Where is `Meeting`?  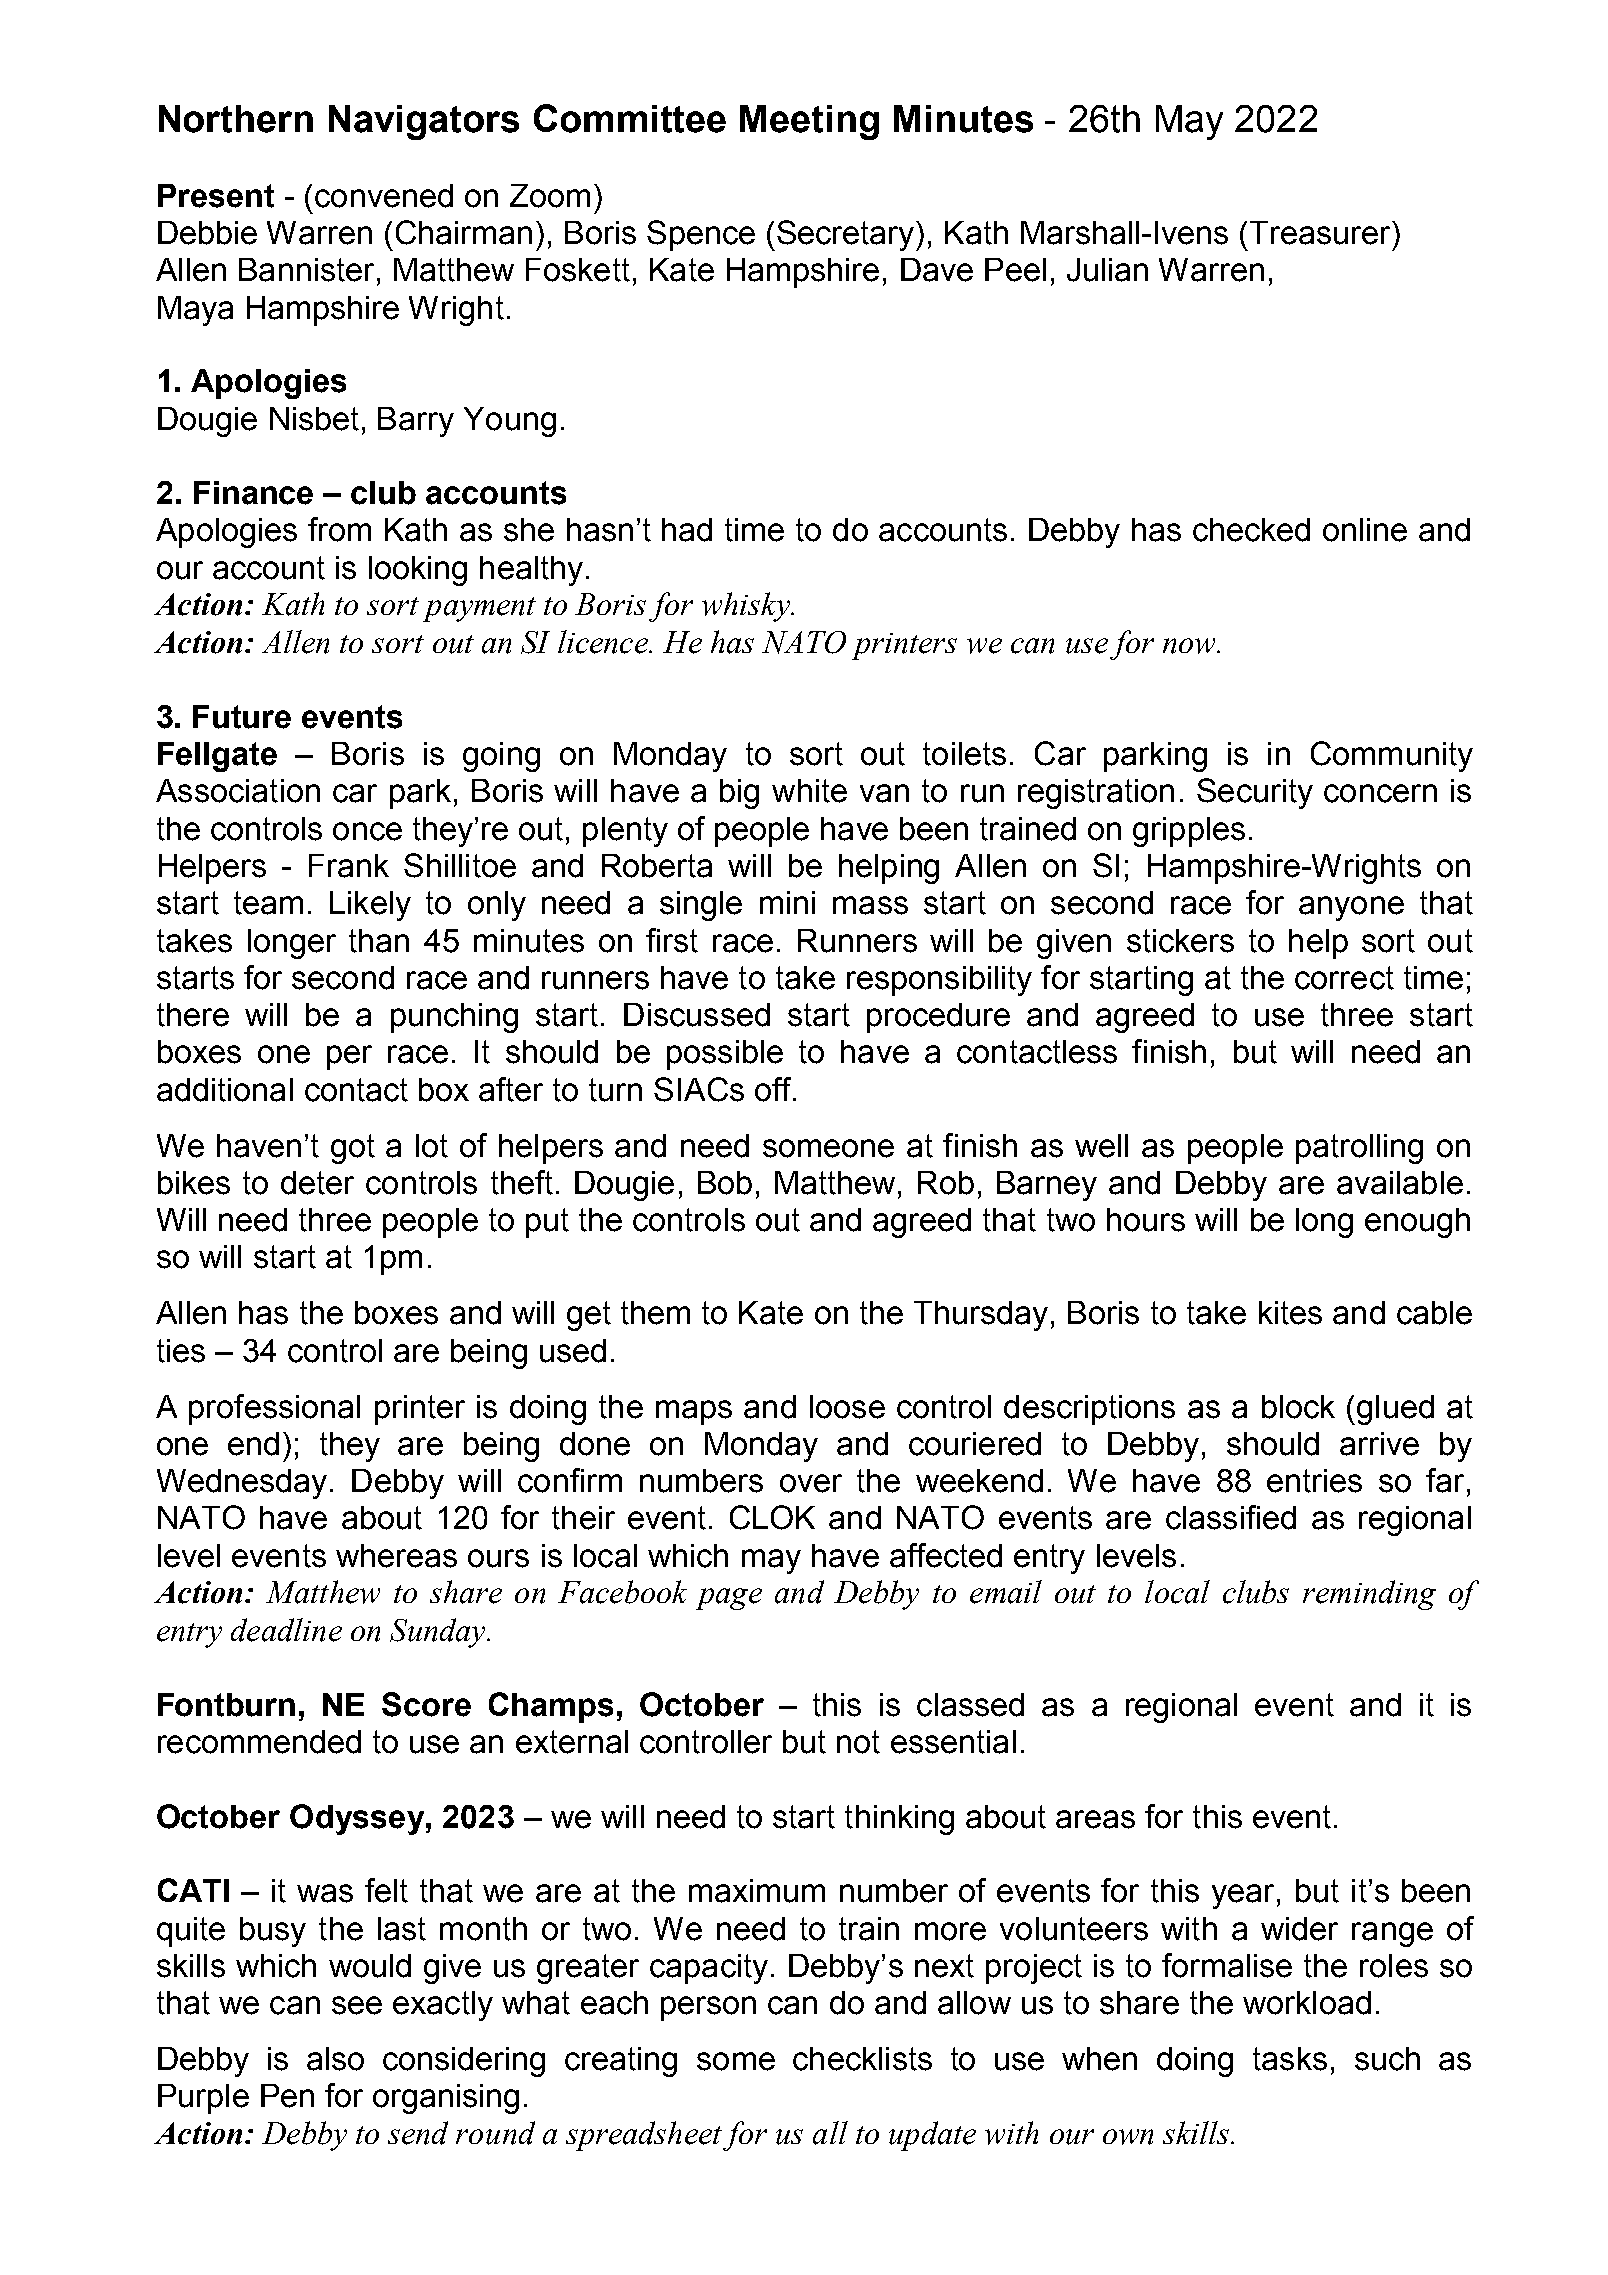 Meeting is located at coordinates (809, 122).
